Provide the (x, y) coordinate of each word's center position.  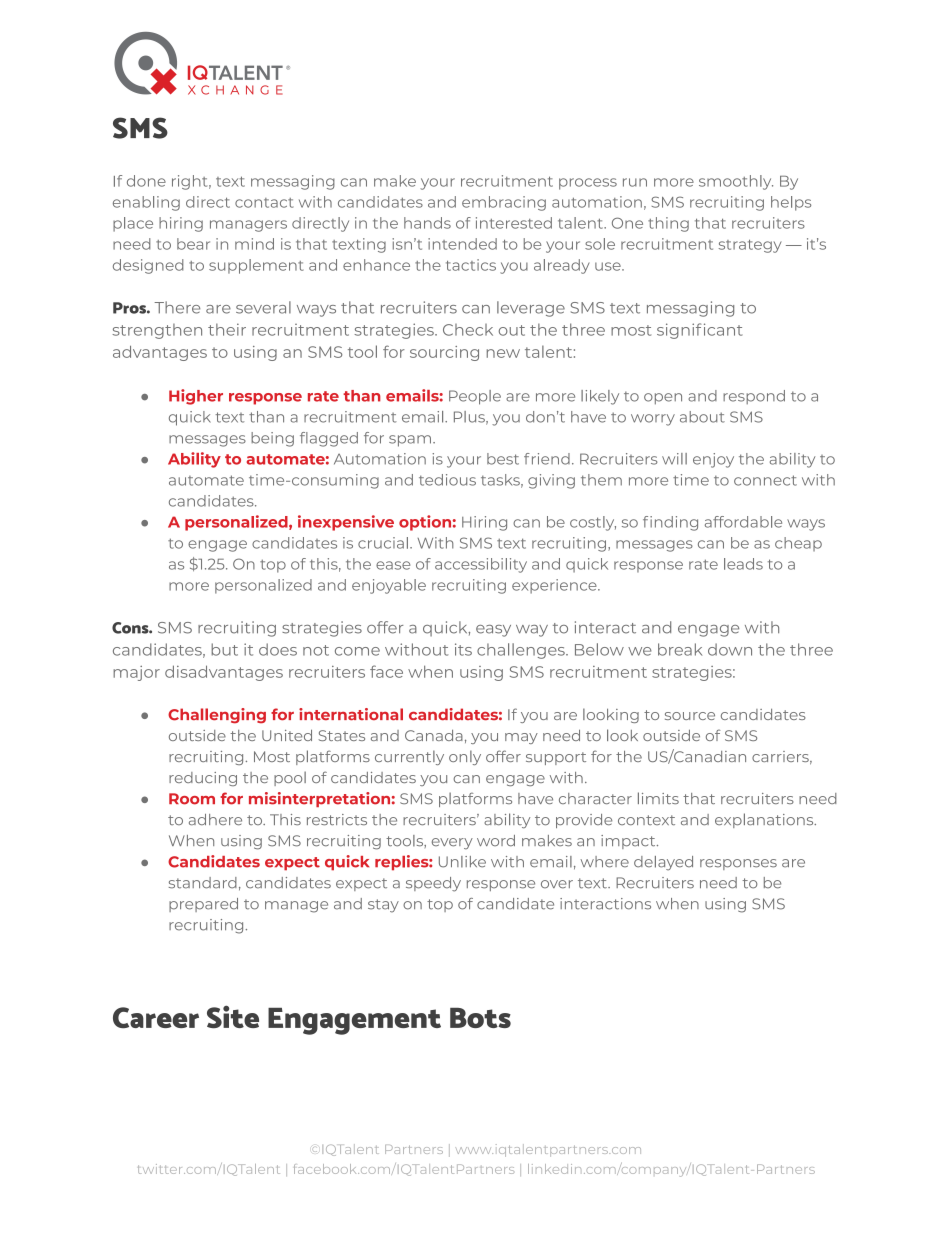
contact (264, 203)
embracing (504, 203)
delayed (663, 863)
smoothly (736, 182)
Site (233, 1016)
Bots (480, 1018)
